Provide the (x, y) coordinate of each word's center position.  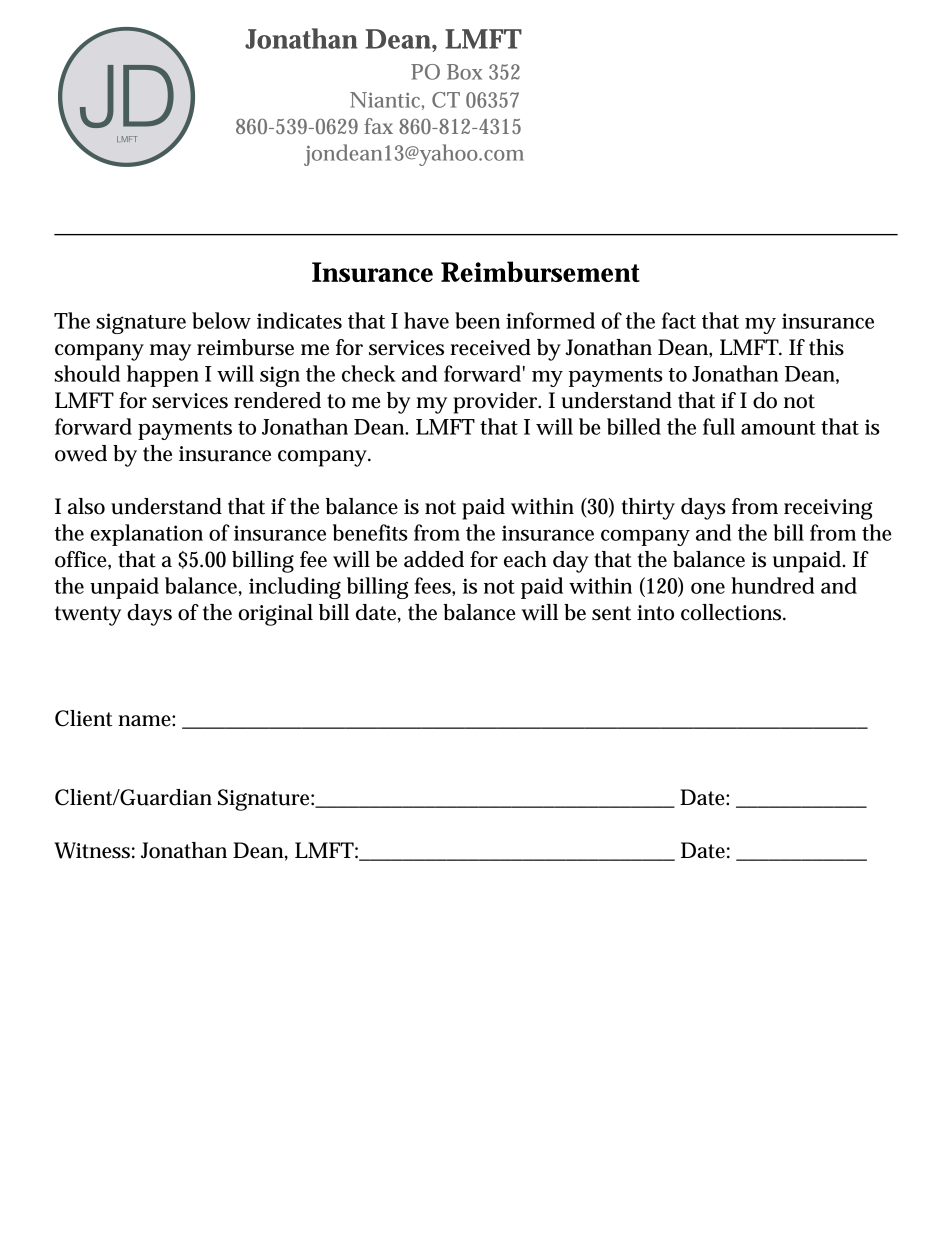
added (434, 559)
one (708, 588)
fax (378, 126)
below (221, 320)
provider (497, 403)
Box (464, 72)
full (719, 426)
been (477, 320)
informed (550, 320)
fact (679, 320)
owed (81, 453)
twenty (88, 616)
